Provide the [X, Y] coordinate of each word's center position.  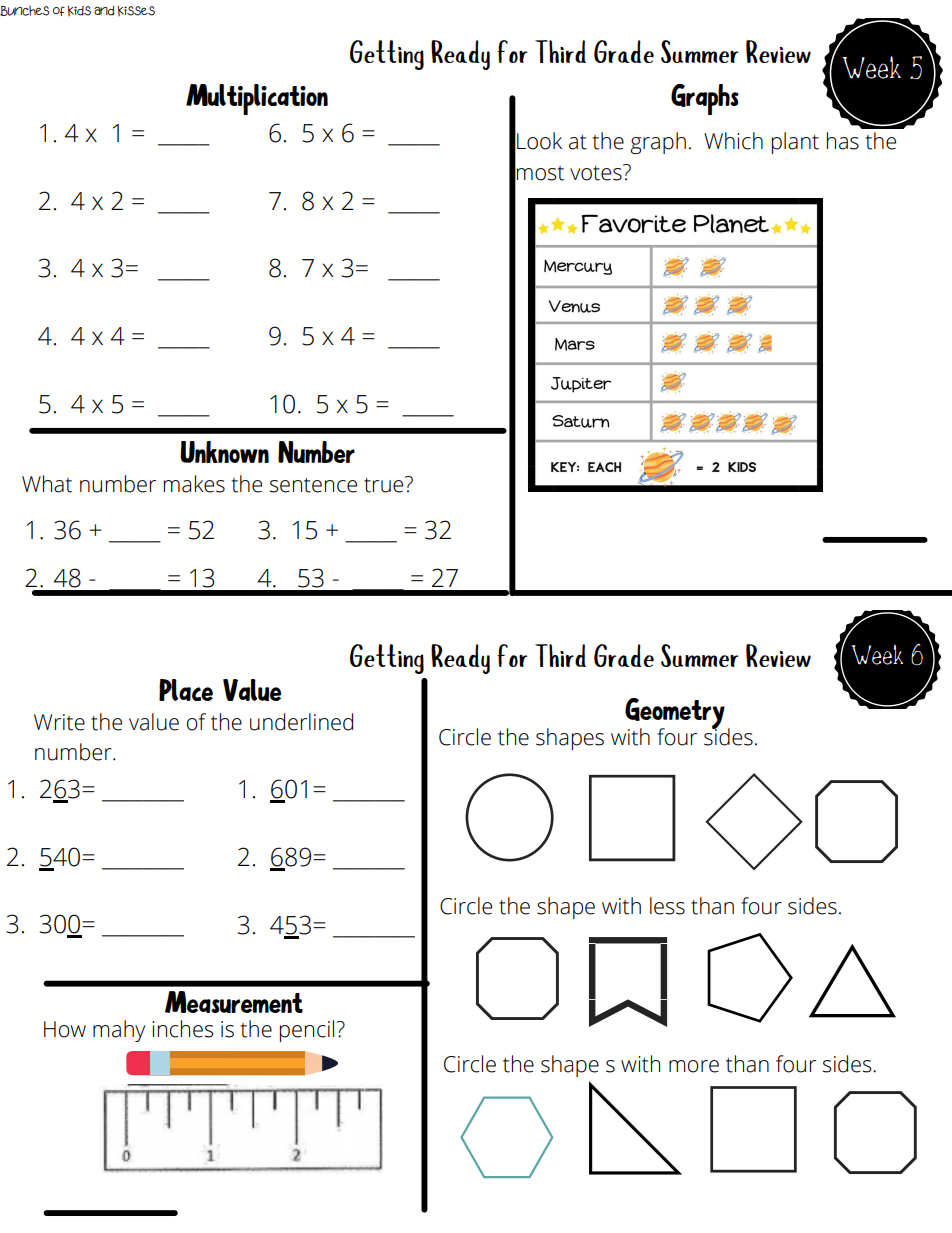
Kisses [136, 11]
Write [59, 722]
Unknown [224, 452]
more [694, 1066]
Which [733, 141]
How [65, 1029]
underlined [301, 722]
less [667, 906]
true [385, 484]
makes [194, 484]
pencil [307, 1031]
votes [597, 172]
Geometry [675, 714]
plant [795, 143]
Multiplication [257, 99]
